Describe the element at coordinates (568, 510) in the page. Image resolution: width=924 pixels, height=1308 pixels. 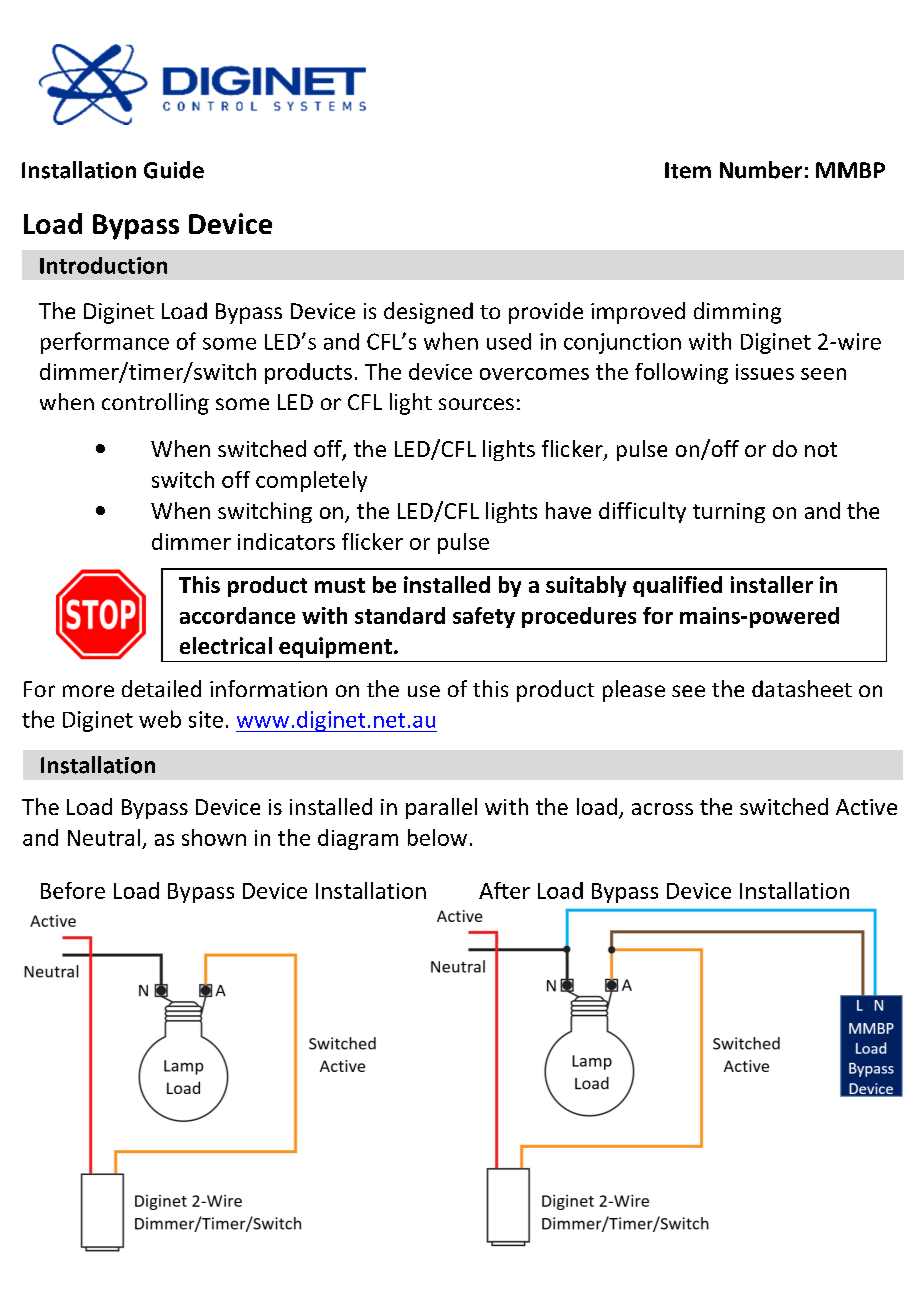
I see `have` at that location.
